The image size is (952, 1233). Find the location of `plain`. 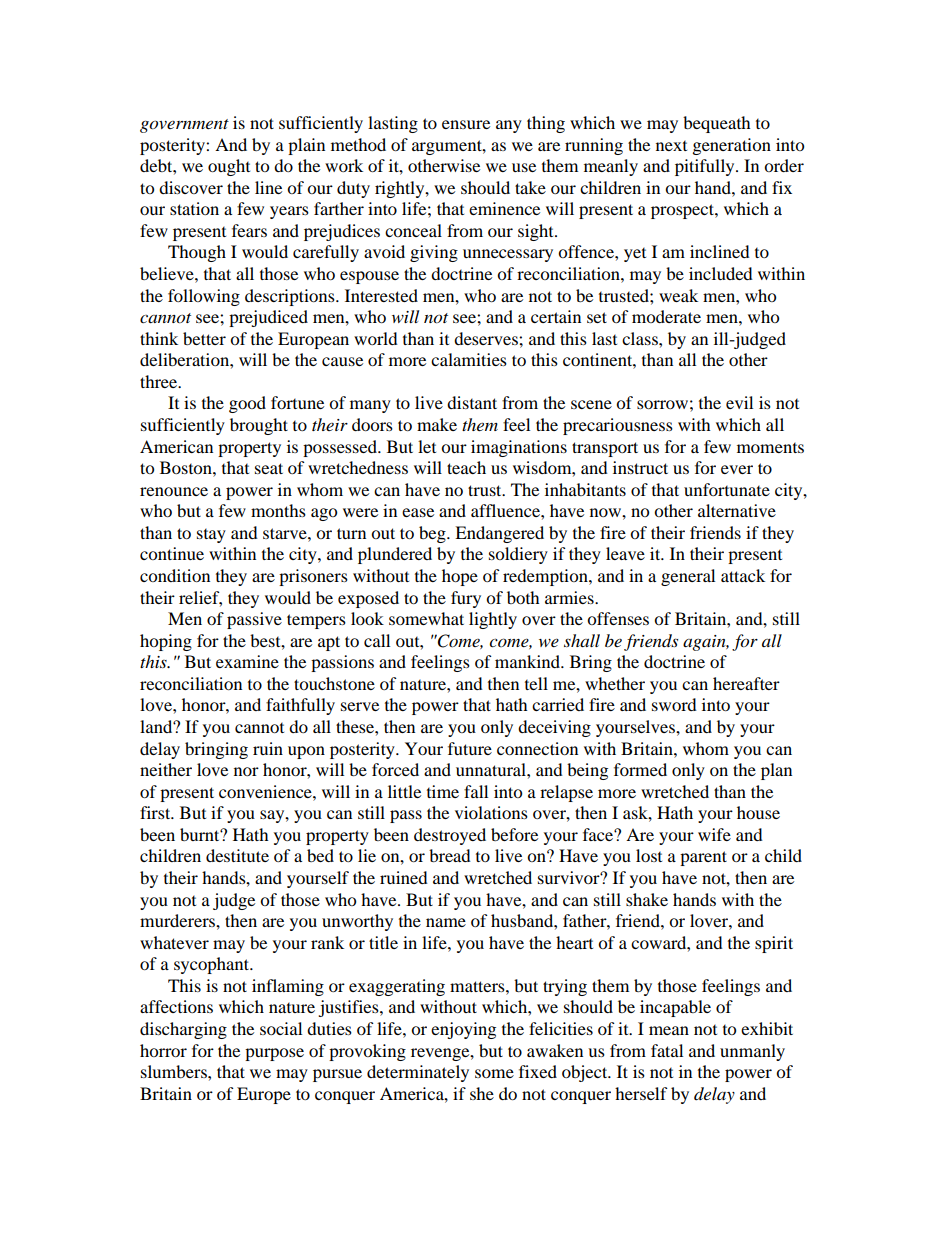

plain is located at coordinates (306, 146).
